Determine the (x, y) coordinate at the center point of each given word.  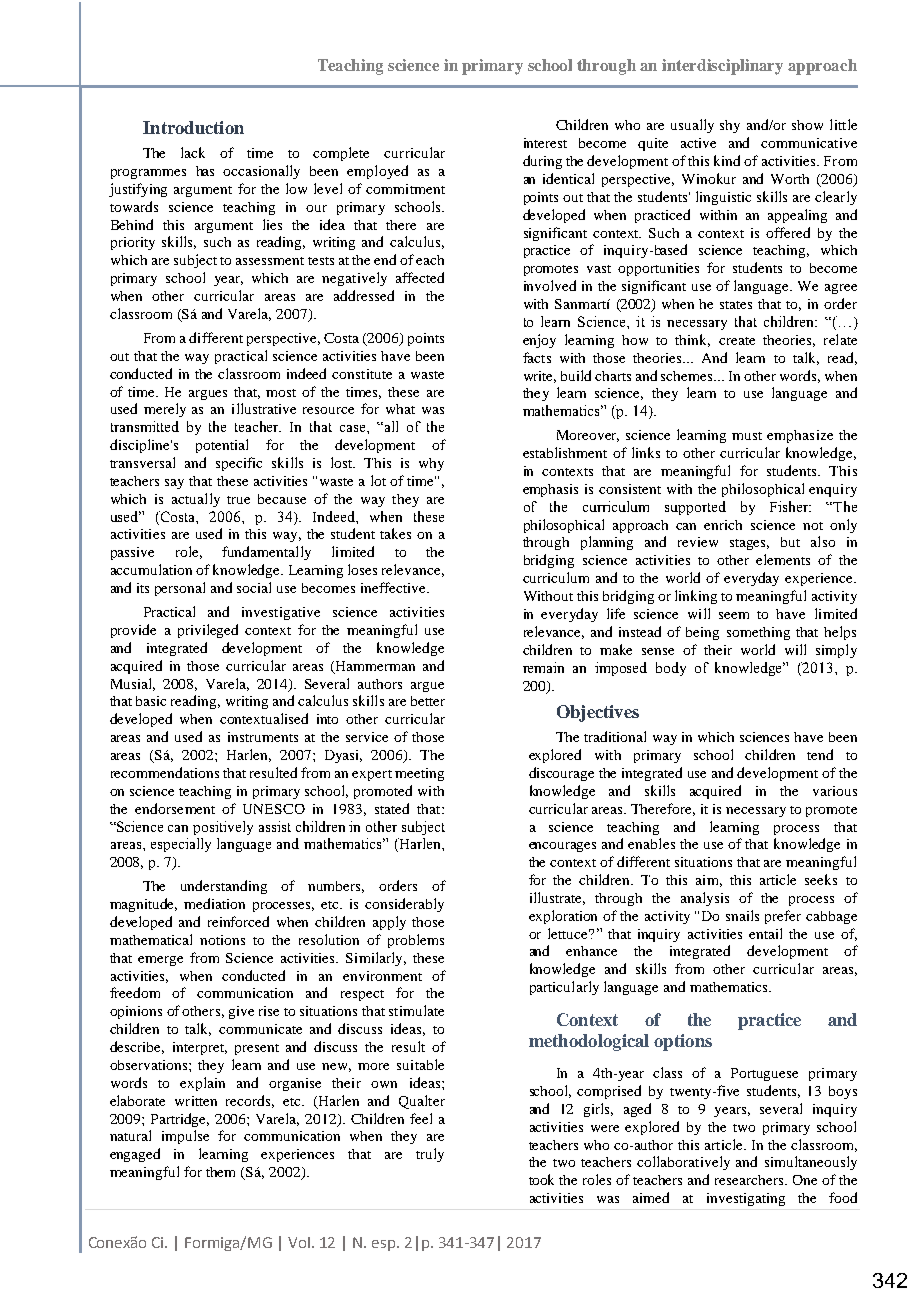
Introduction (193, 127)
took (541, 1179)
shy (730, 126)
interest (545, 143)
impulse (185, 1137)
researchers (750, 1180)
